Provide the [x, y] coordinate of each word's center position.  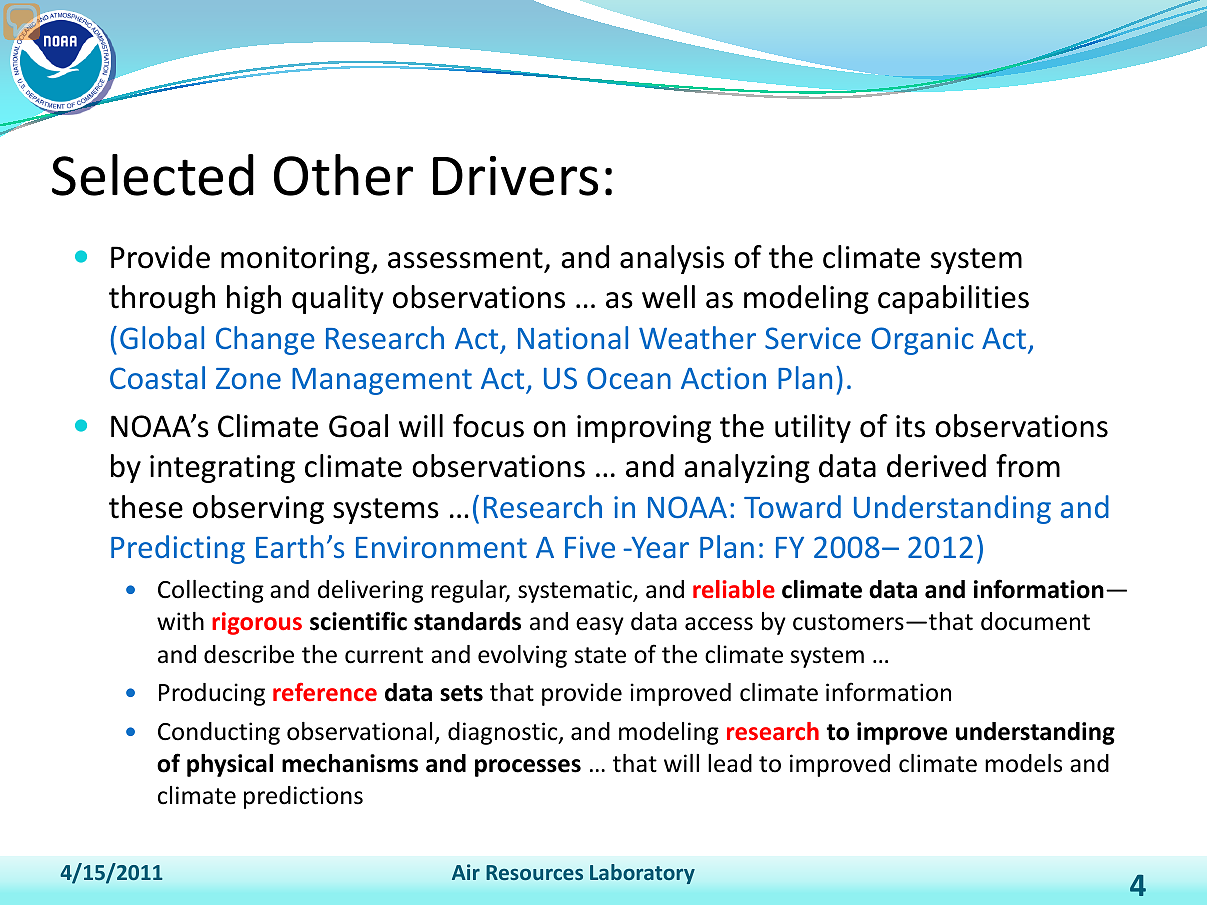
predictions [303, 797]
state [600, 655]
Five [590, 547]
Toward [792, 506]
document [1035, 621]
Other [343, 175]
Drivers [515, 176]
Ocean [629, 378]
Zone [248, 378]
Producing [212, 694]
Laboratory [642, 874]
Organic [922, 341]
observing [258, 509]
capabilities [953, 299]
